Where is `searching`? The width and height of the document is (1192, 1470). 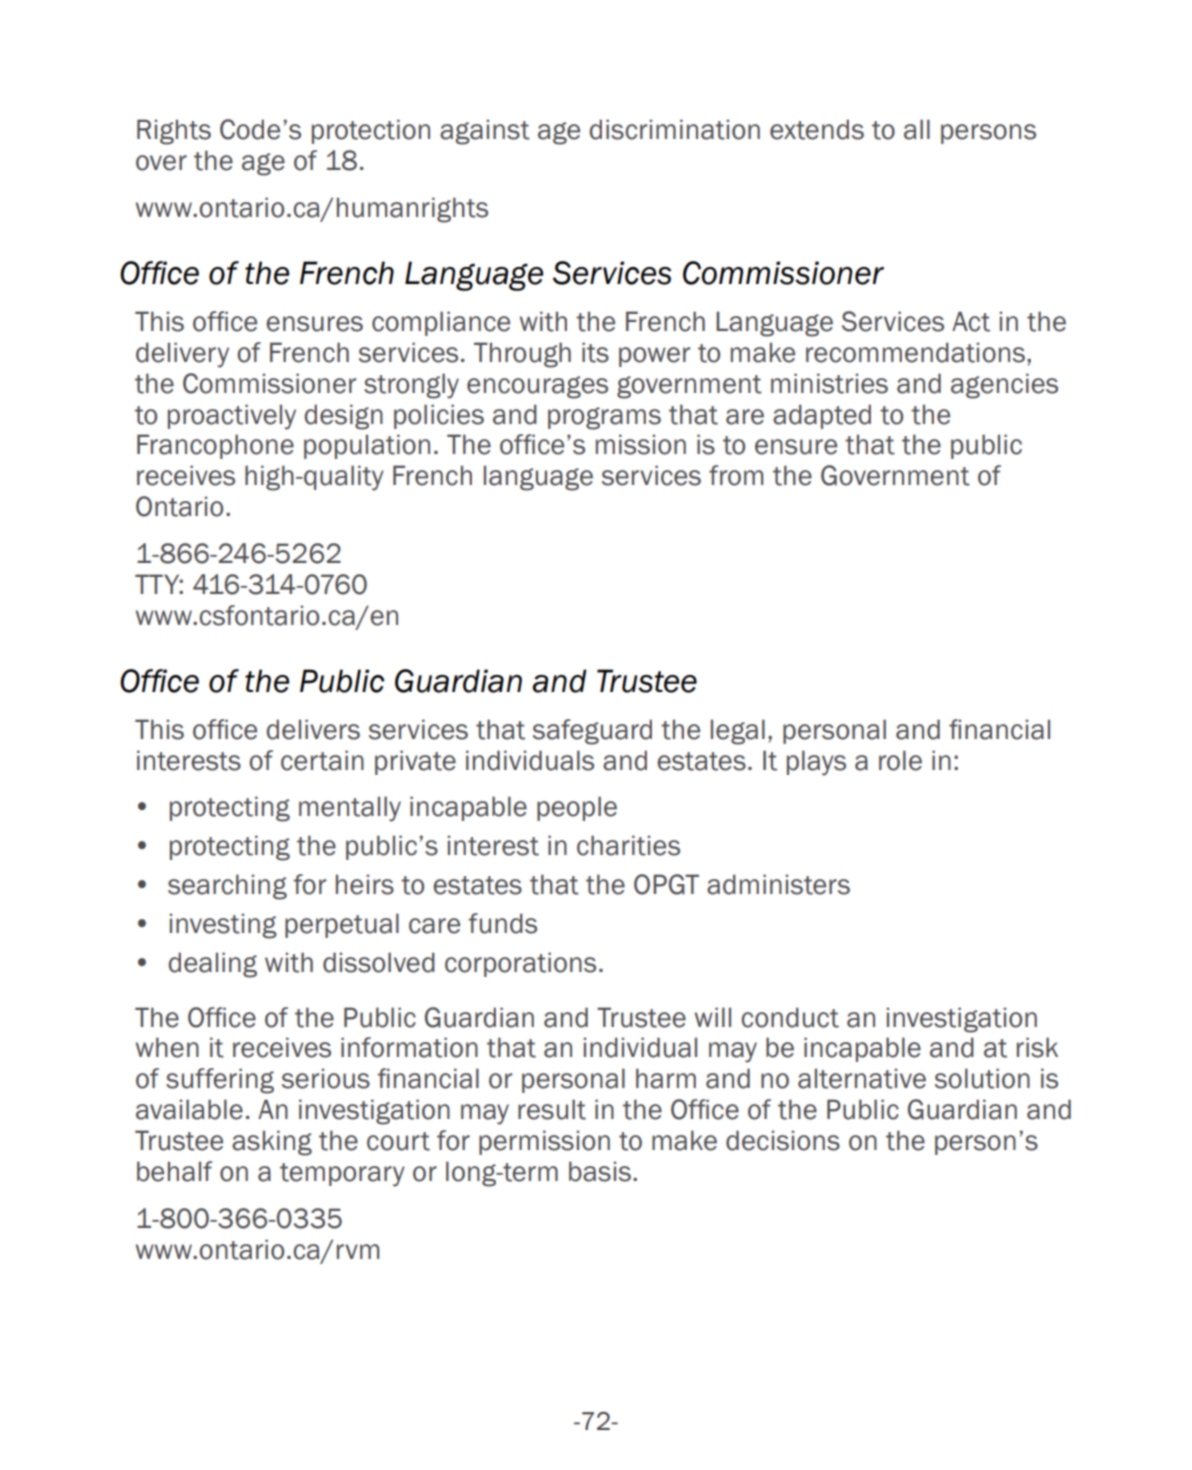
searching is located at coordinates (227, 887).
